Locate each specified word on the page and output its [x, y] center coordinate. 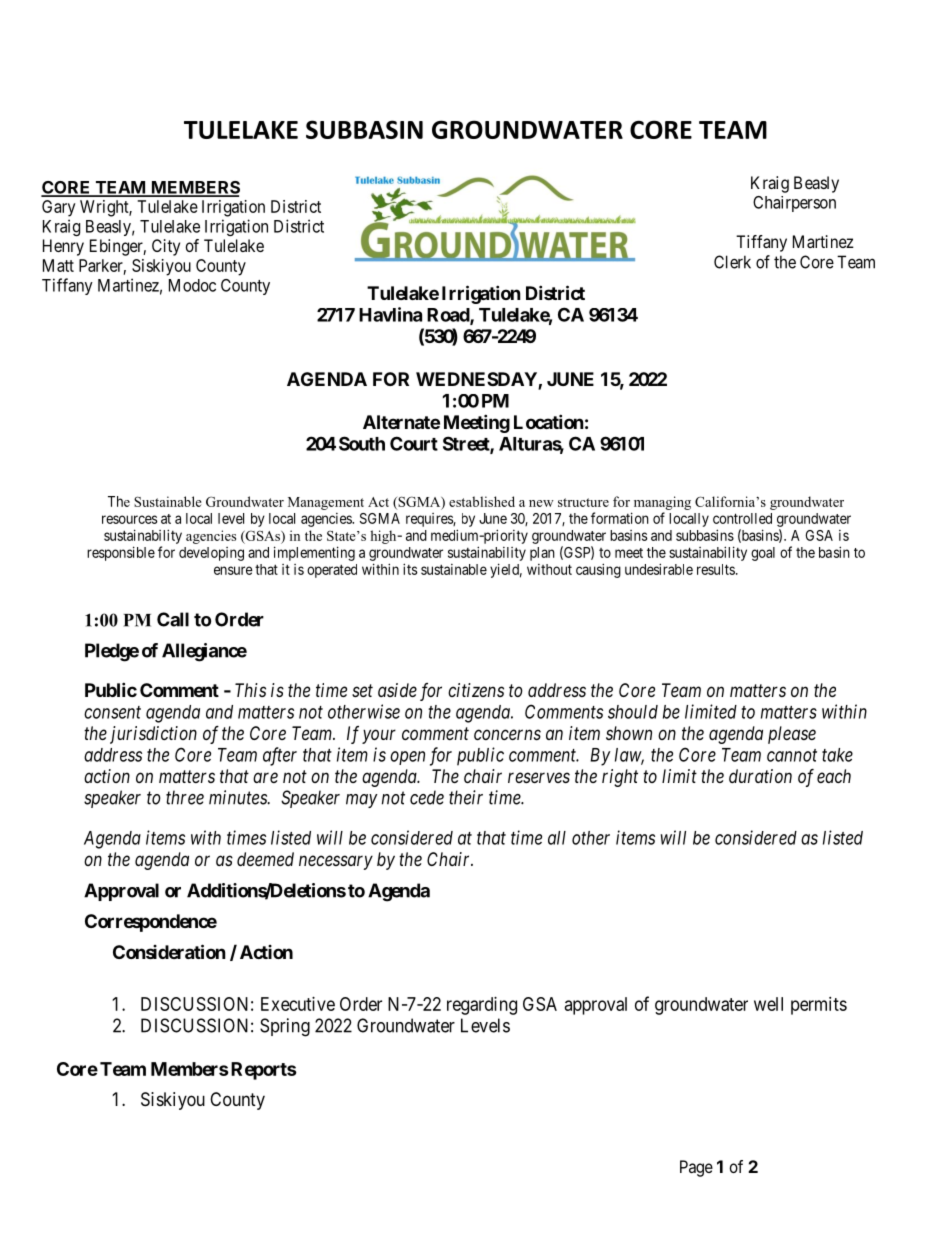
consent [112, 712]
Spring [285, 1027]
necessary [336, 862]
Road [449, 316]
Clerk [732, 262]
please [792, 735]
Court [414, 443]
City [166, 247]
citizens [476, 690]
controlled [742, 518]
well [768, 1004]
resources [130, 519]
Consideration [169, 951]
